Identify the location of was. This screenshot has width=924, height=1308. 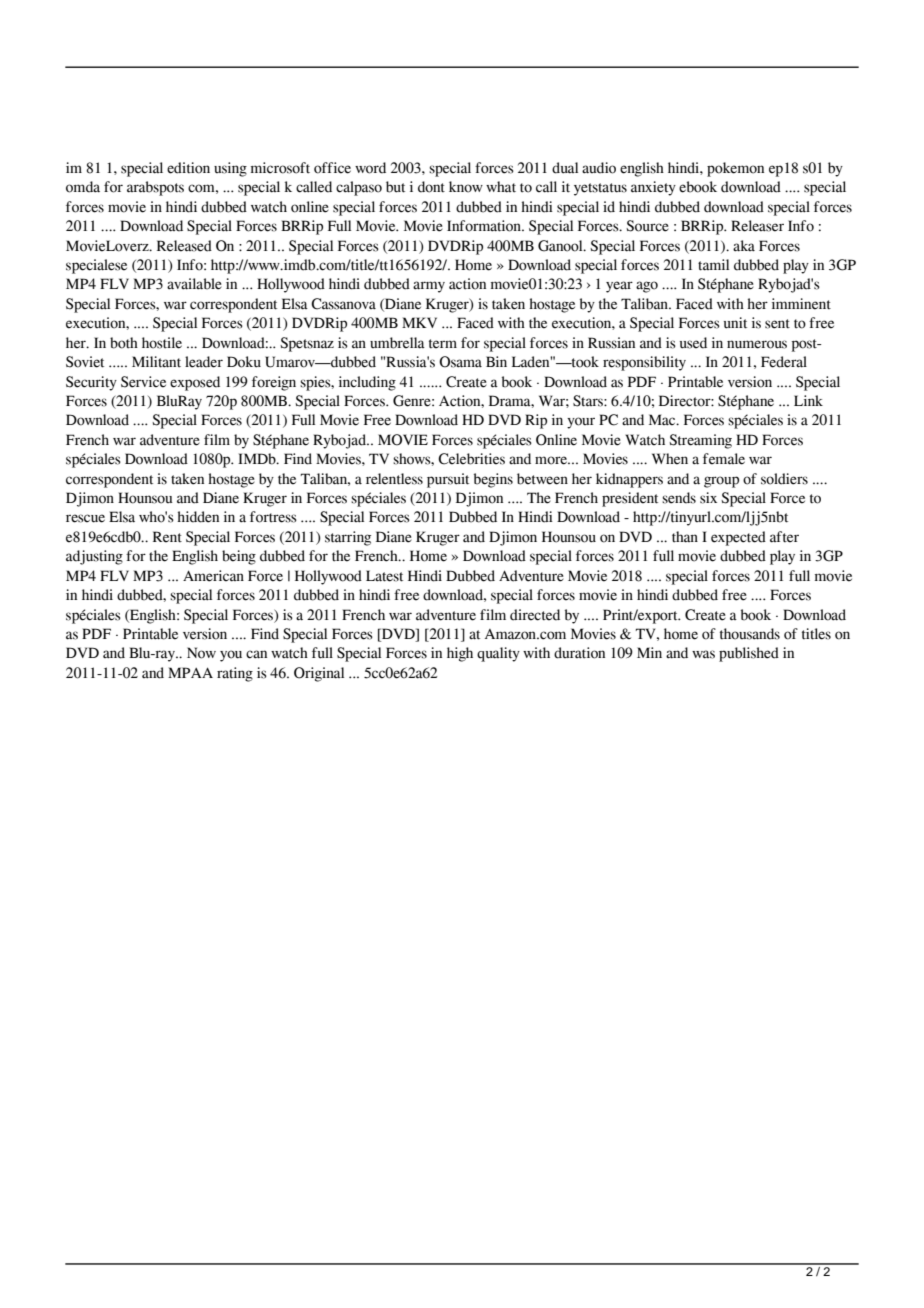
(703, 654).
